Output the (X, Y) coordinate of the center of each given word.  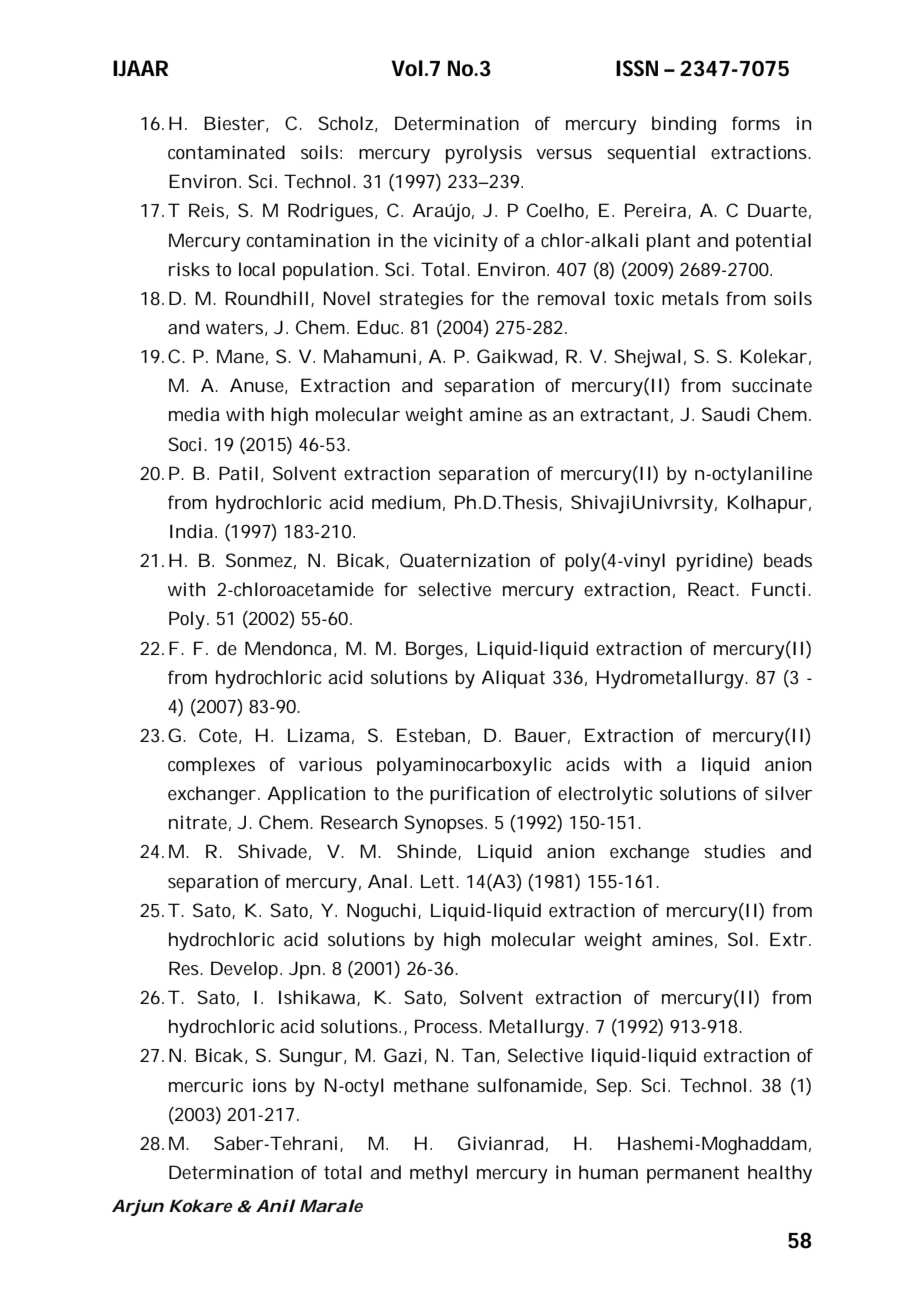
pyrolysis (484, 154)
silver (788, 793)
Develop (246, 970)
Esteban (431, 735)
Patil (238, 473)
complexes (211, 766)
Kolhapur (767, 504)
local (257, 269)
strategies (421, 300)
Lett (439, 881)
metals (690, 298)
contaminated (226, 152)
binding (684, 125)
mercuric (206, 1085)
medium (406, 502)
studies (734, 851)
